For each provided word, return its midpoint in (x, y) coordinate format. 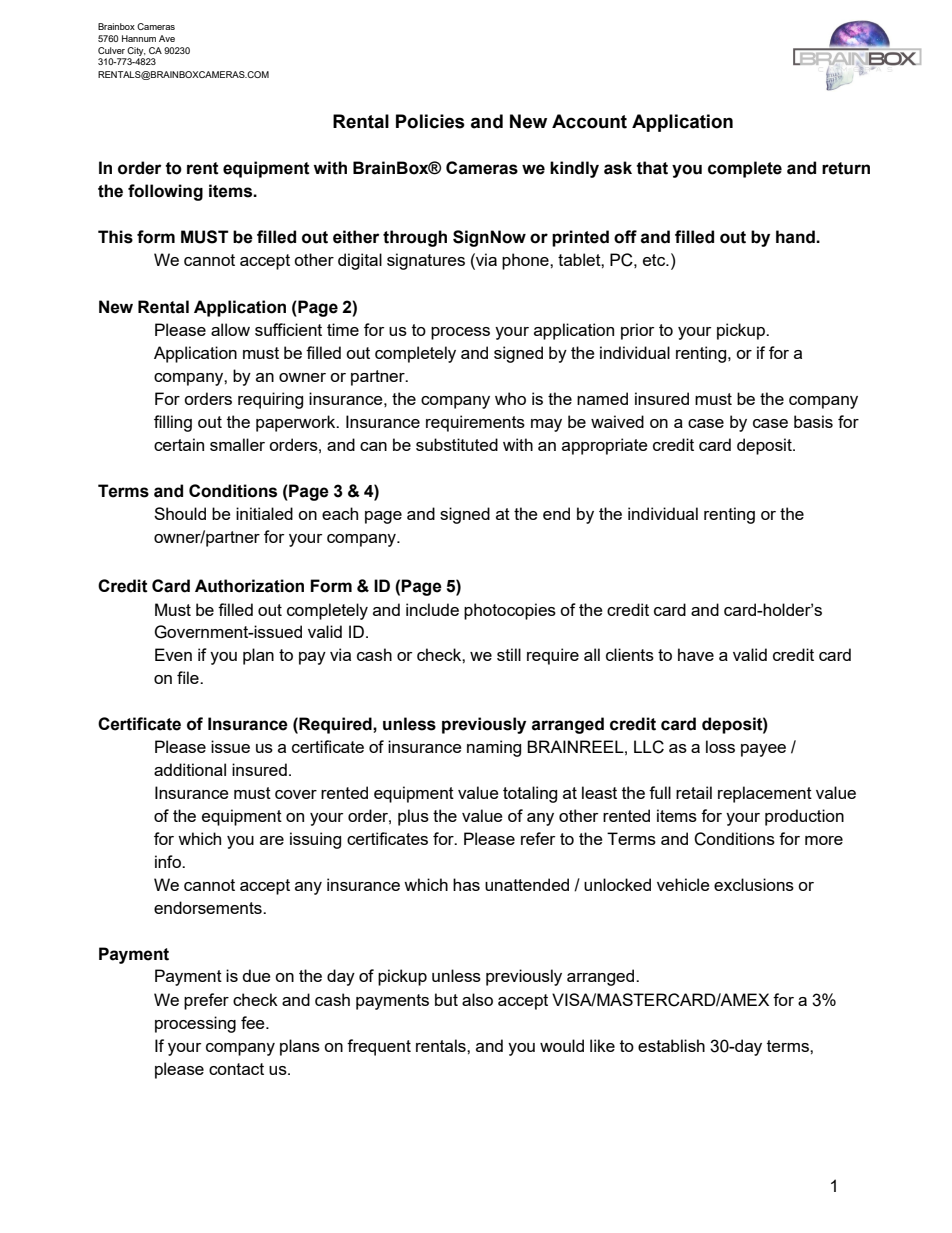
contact (236, 1069)
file (189, 677)
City (135, 53)
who (510, 398)
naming (494, 748)
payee (763, 750)
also (477, 999)
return (846, 168)
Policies (430, 121)
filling (173, 423)
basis (813, 421)
